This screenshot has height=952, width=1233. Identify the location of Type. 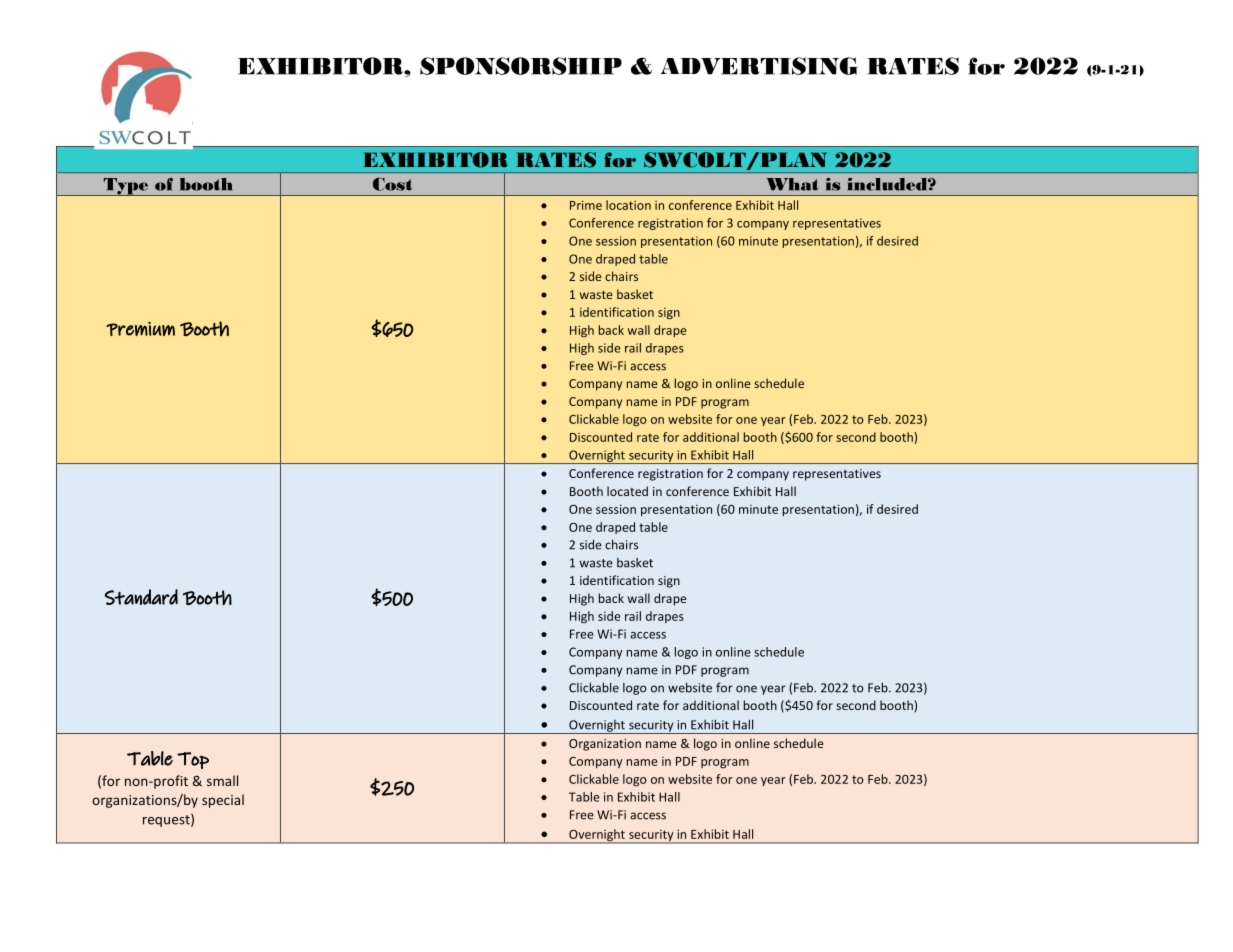
(126, 187).
